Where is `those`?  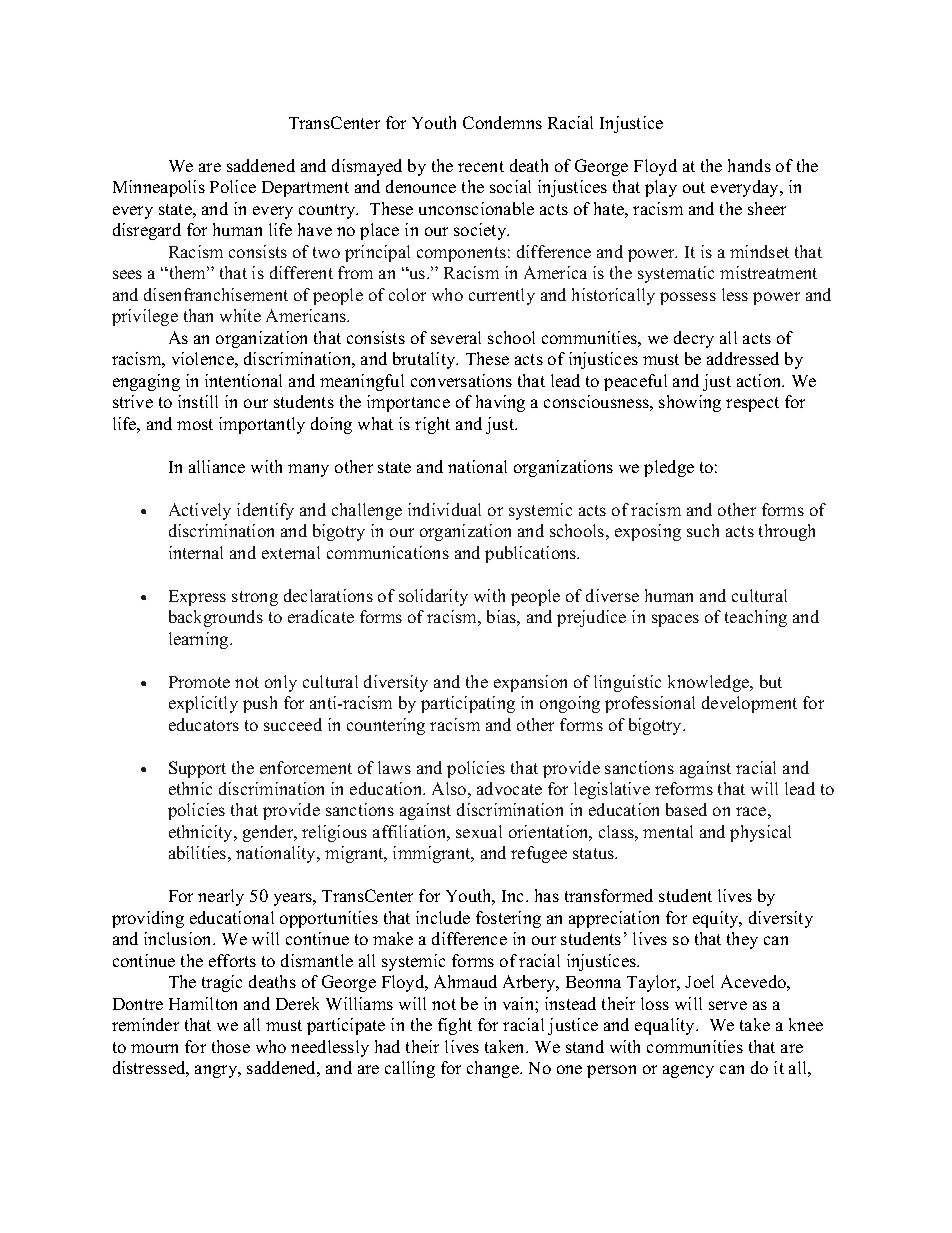
those is located at coordinates (231, 1046).
